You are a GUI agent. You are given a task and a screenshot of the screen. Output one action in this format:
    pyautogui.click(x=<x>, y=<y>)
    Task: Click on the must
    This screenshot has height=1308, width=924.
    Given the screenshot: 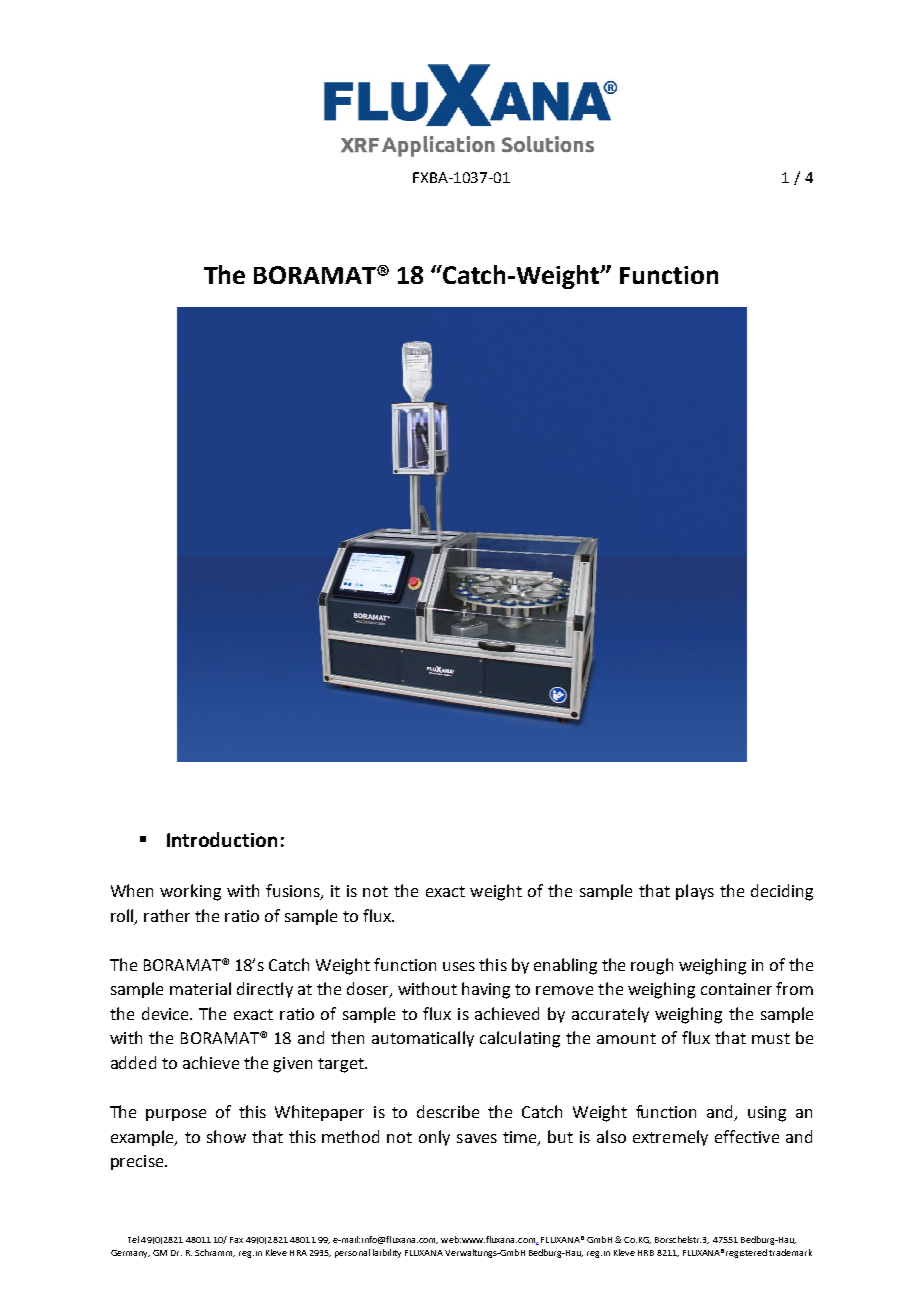 What is the action you would take?
    pyautogui.click(x=771, y=1038)
